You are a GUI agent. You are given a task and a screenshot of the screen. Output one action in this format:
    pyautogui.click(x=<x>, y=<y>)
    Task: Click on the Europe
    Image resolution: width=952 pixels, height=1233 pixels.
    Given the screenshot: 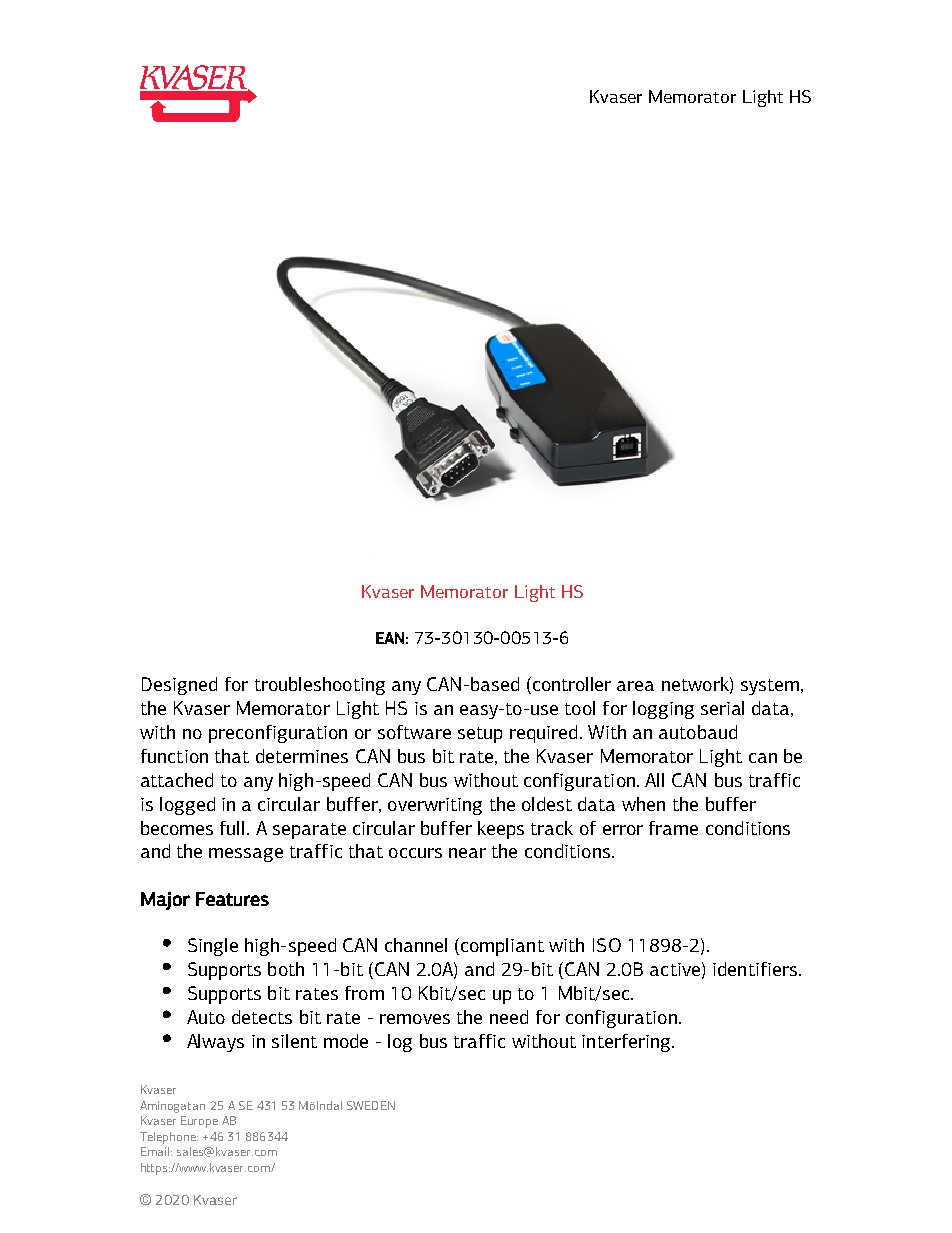 What is the action you would take?
    pyautogui.click(x=199, y=1122)
